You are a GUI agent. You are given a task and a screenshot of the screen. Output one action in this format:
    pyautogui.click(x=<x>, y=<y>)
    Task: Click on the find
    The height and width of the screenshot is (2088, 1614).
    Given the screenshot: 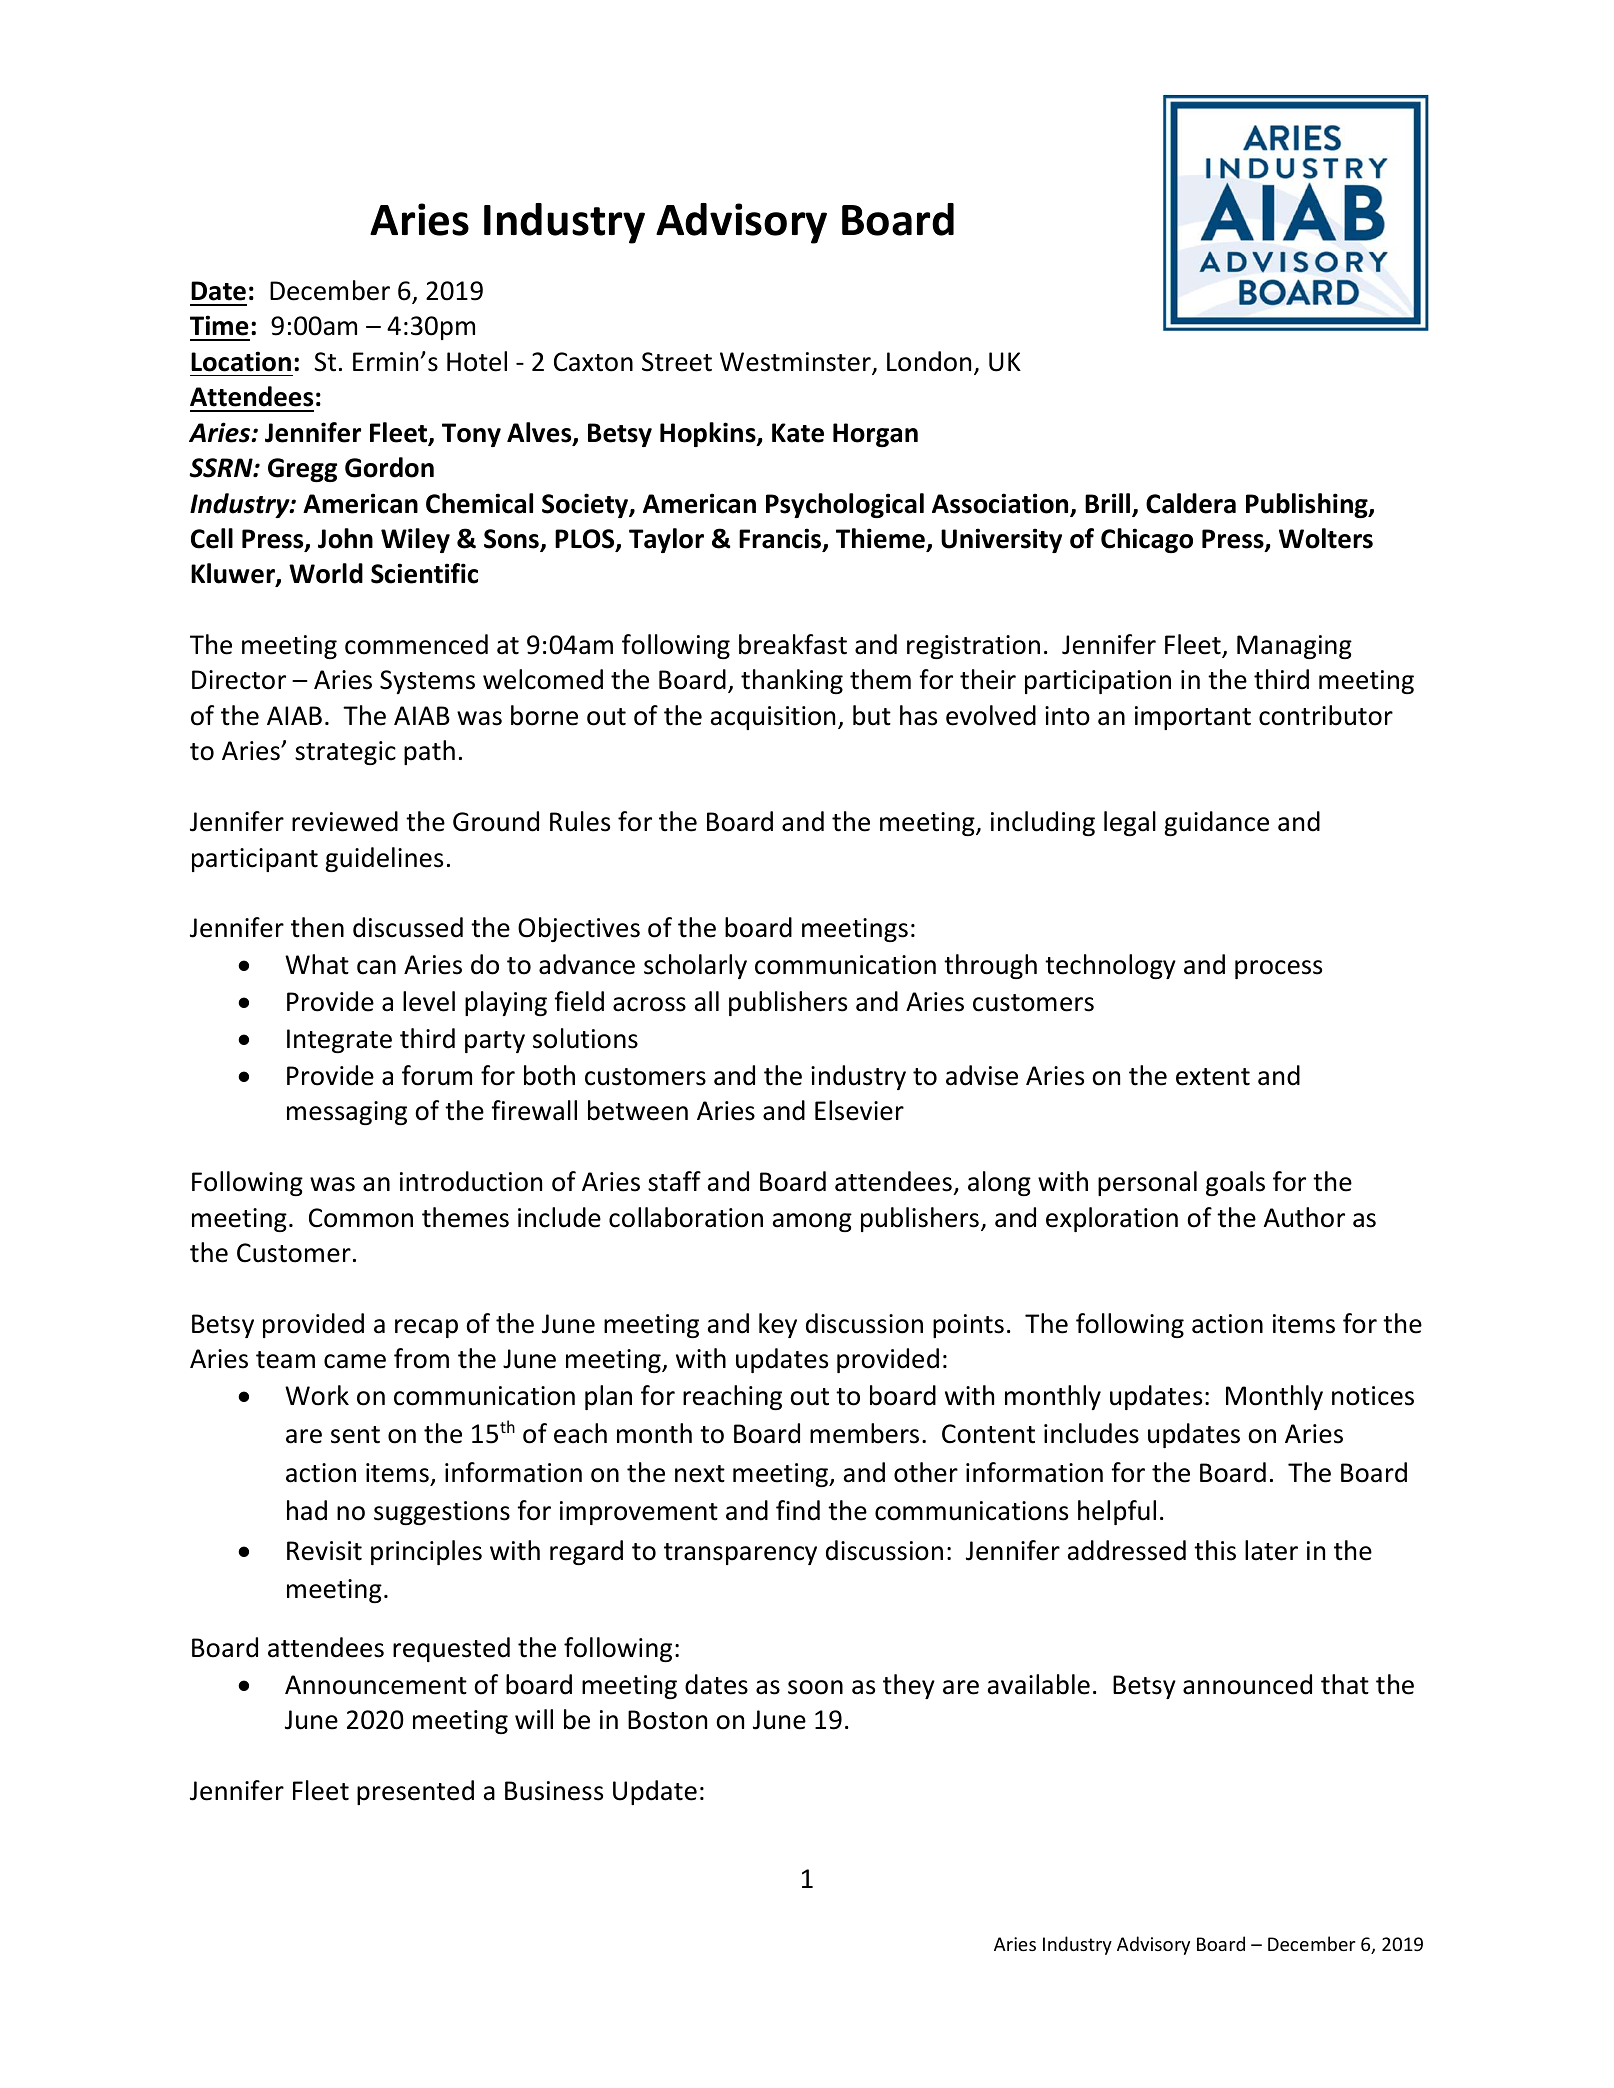 What is the action you would take?
    pyautogui.click(x=798, y=1510)
